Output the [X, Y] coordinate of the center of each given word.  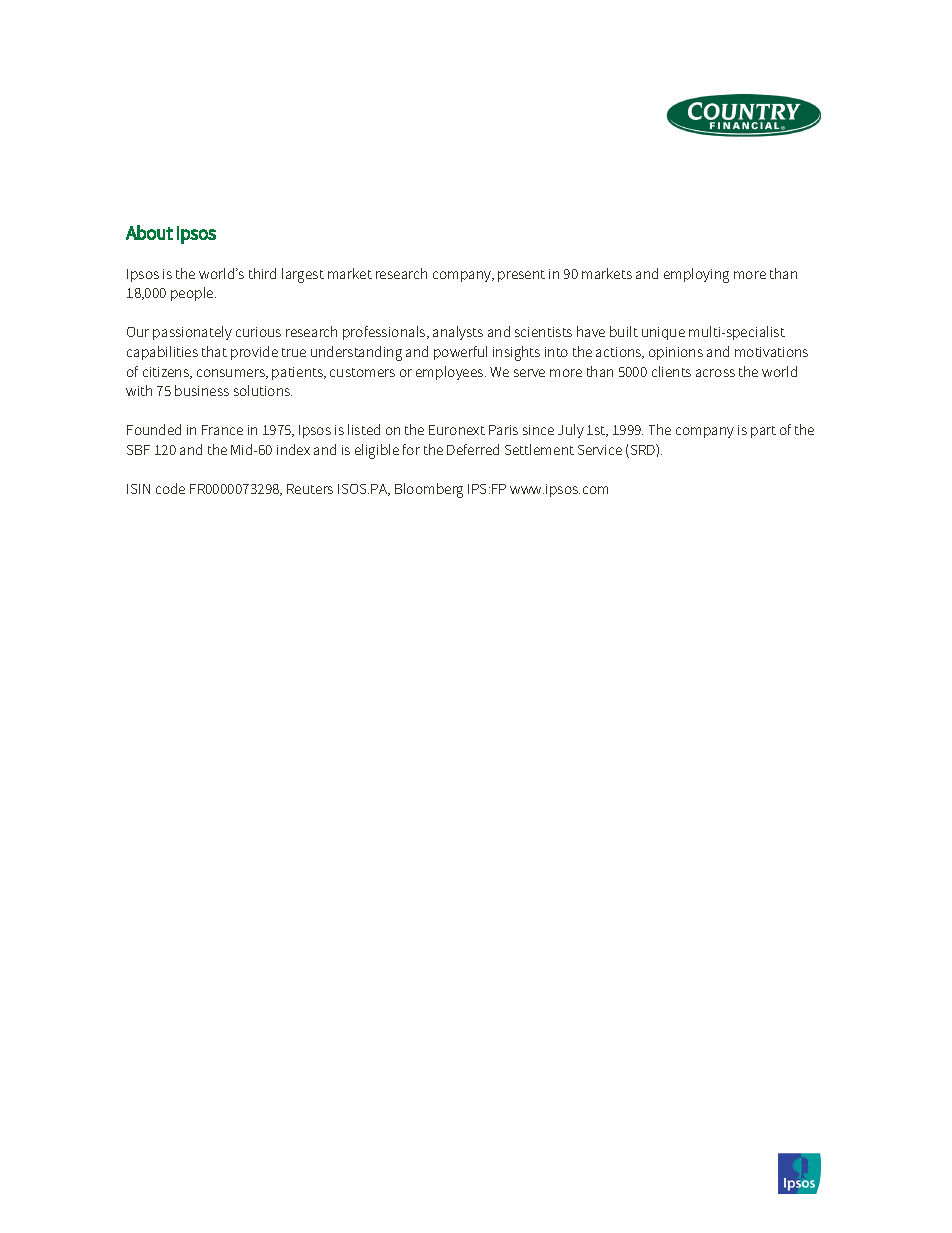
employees [451, 373]
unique [663, 333]
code [170, 488]
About [149, 232]
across [715, 373]
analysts [458, 333]
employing [696, 275]
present [521, 276]
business [202, 390]
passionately [192, 333]
